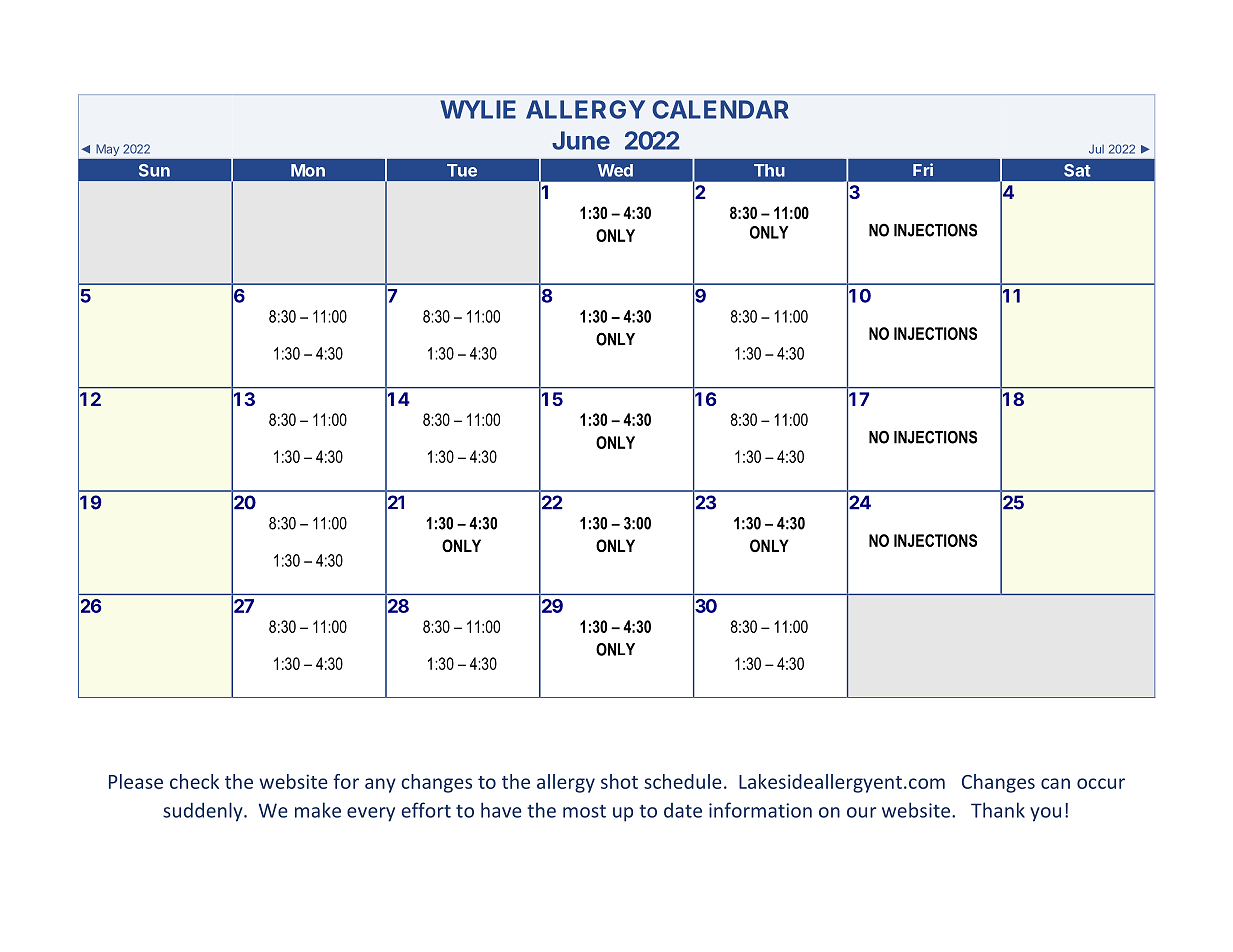 The width and height of the screenshot is (1233, 952). Describe the element at coordinates (923, 169) in the screenshot. I see `Fri` at that location.
